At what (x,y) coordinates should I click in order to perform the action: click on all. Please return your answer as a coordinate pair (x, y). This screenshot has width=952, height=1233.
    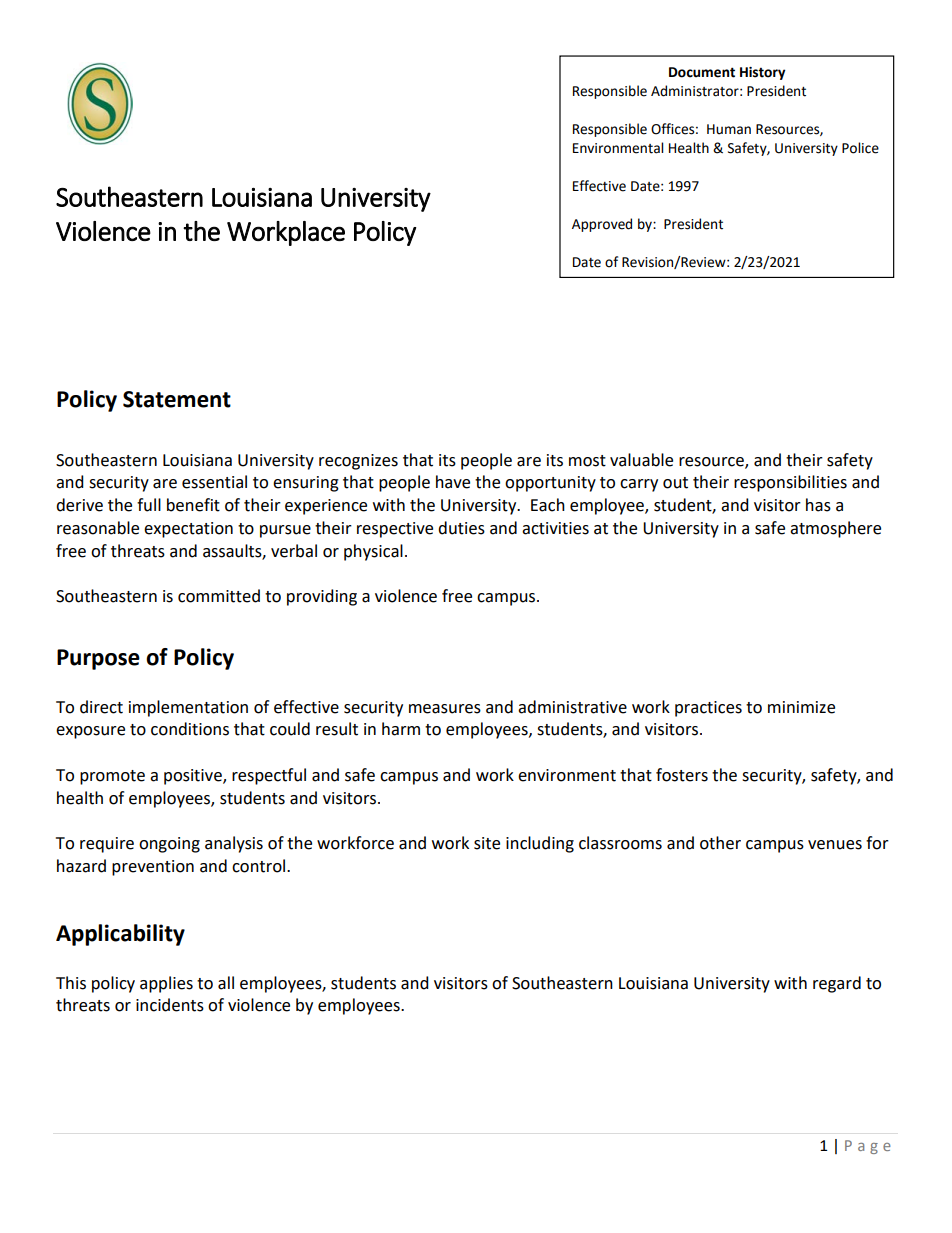
    Looking at the image, I should click on (226, 983).
